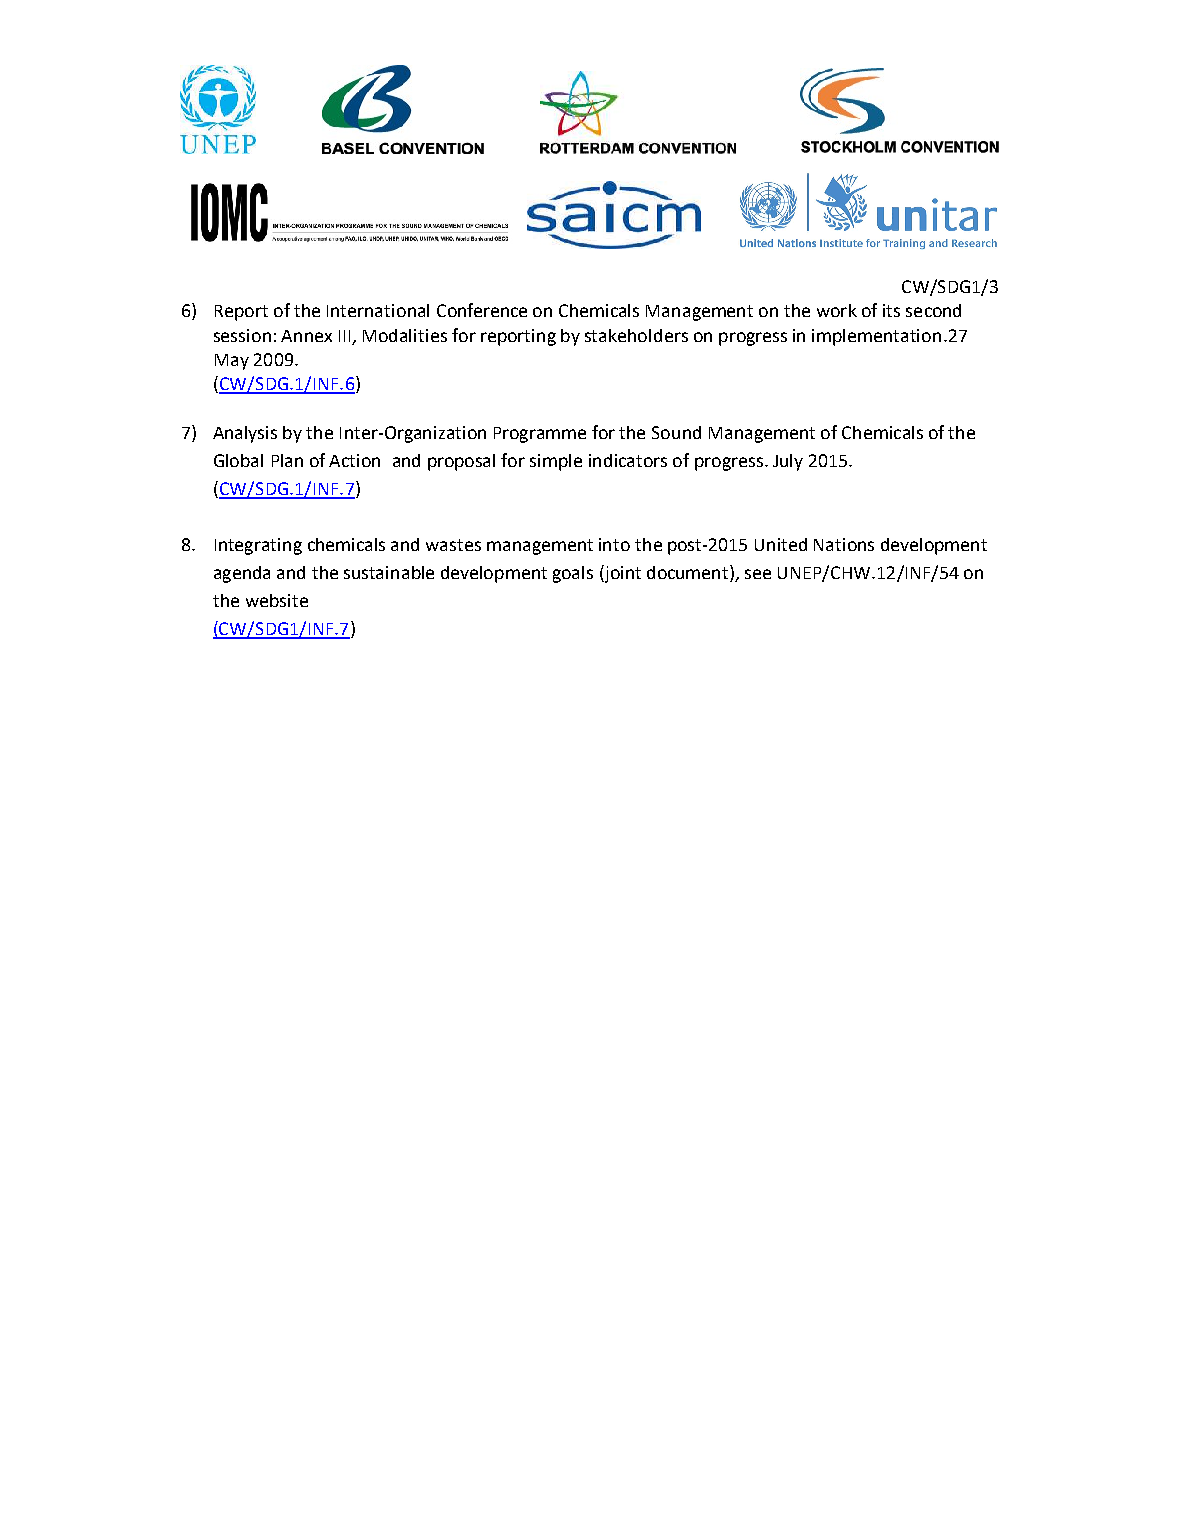 Image resolution: width=1181 pixels, height=1528 pixels. What do you see at coordinates (837, 310) in the screenshot?
I see `work` at bounding box center [837, 310].
